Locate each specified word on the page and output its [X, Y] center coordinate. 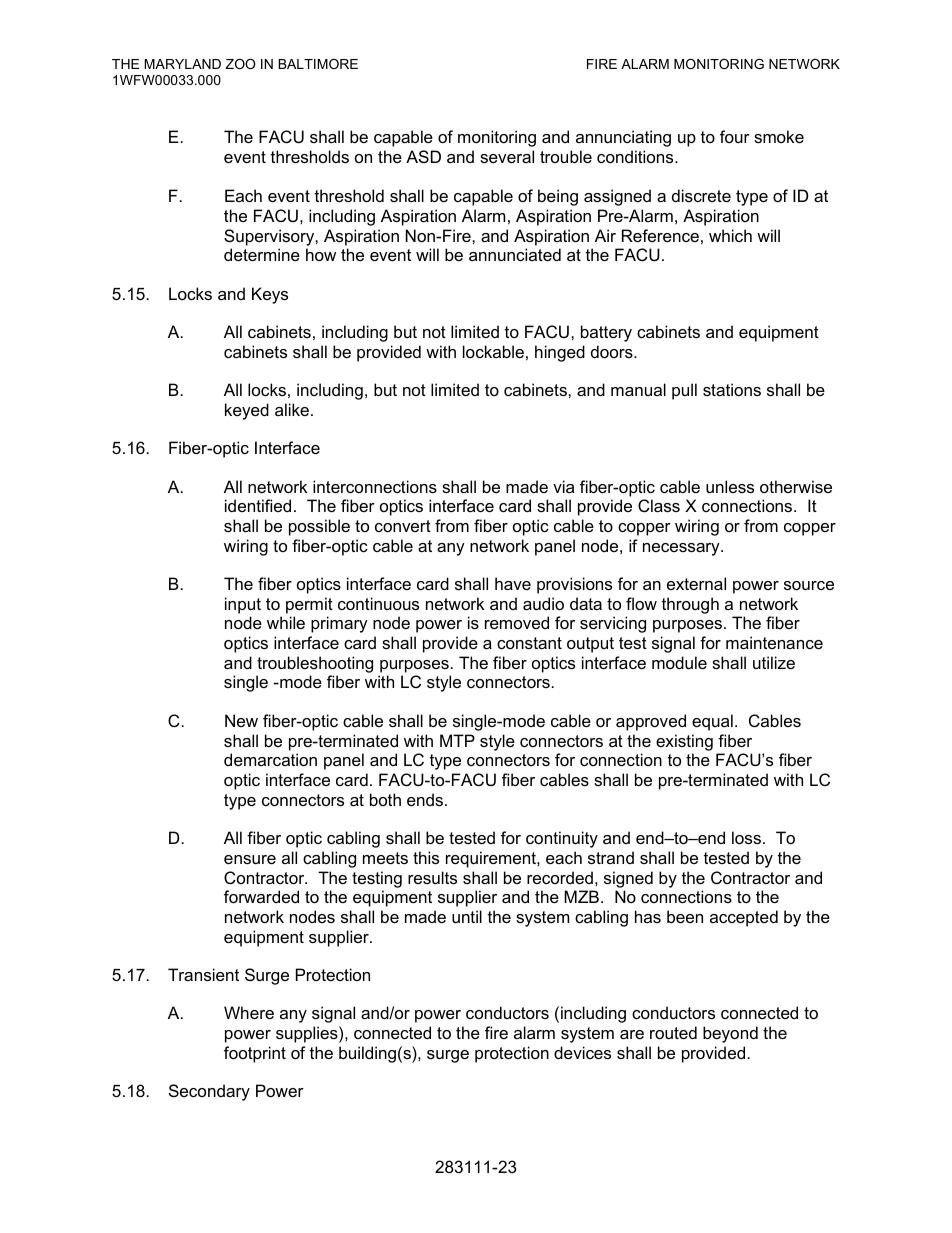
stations [732, 389]
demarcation [270, 759]
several [507, 156]
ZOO [240, 64]
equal [712, 722]
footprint [255, 1054]
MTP [457, 740]
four [735, 136]
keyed [247, 411]
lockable [493, 351]
